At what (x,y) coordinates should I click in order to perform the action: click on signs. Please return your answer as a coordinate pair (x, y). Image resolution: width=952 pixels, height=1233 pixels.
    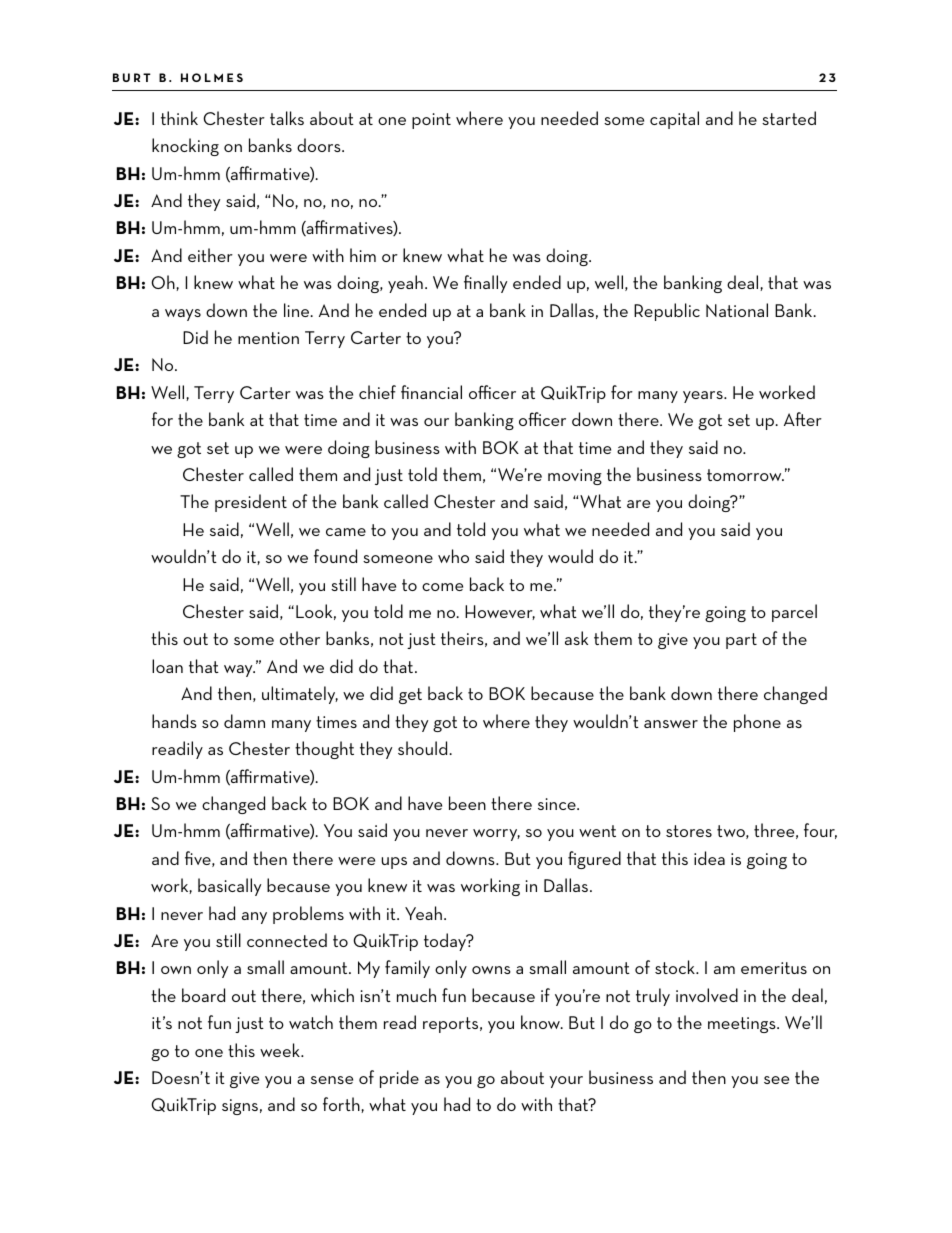
    Looking at the image, I should click on (240, 1107).
